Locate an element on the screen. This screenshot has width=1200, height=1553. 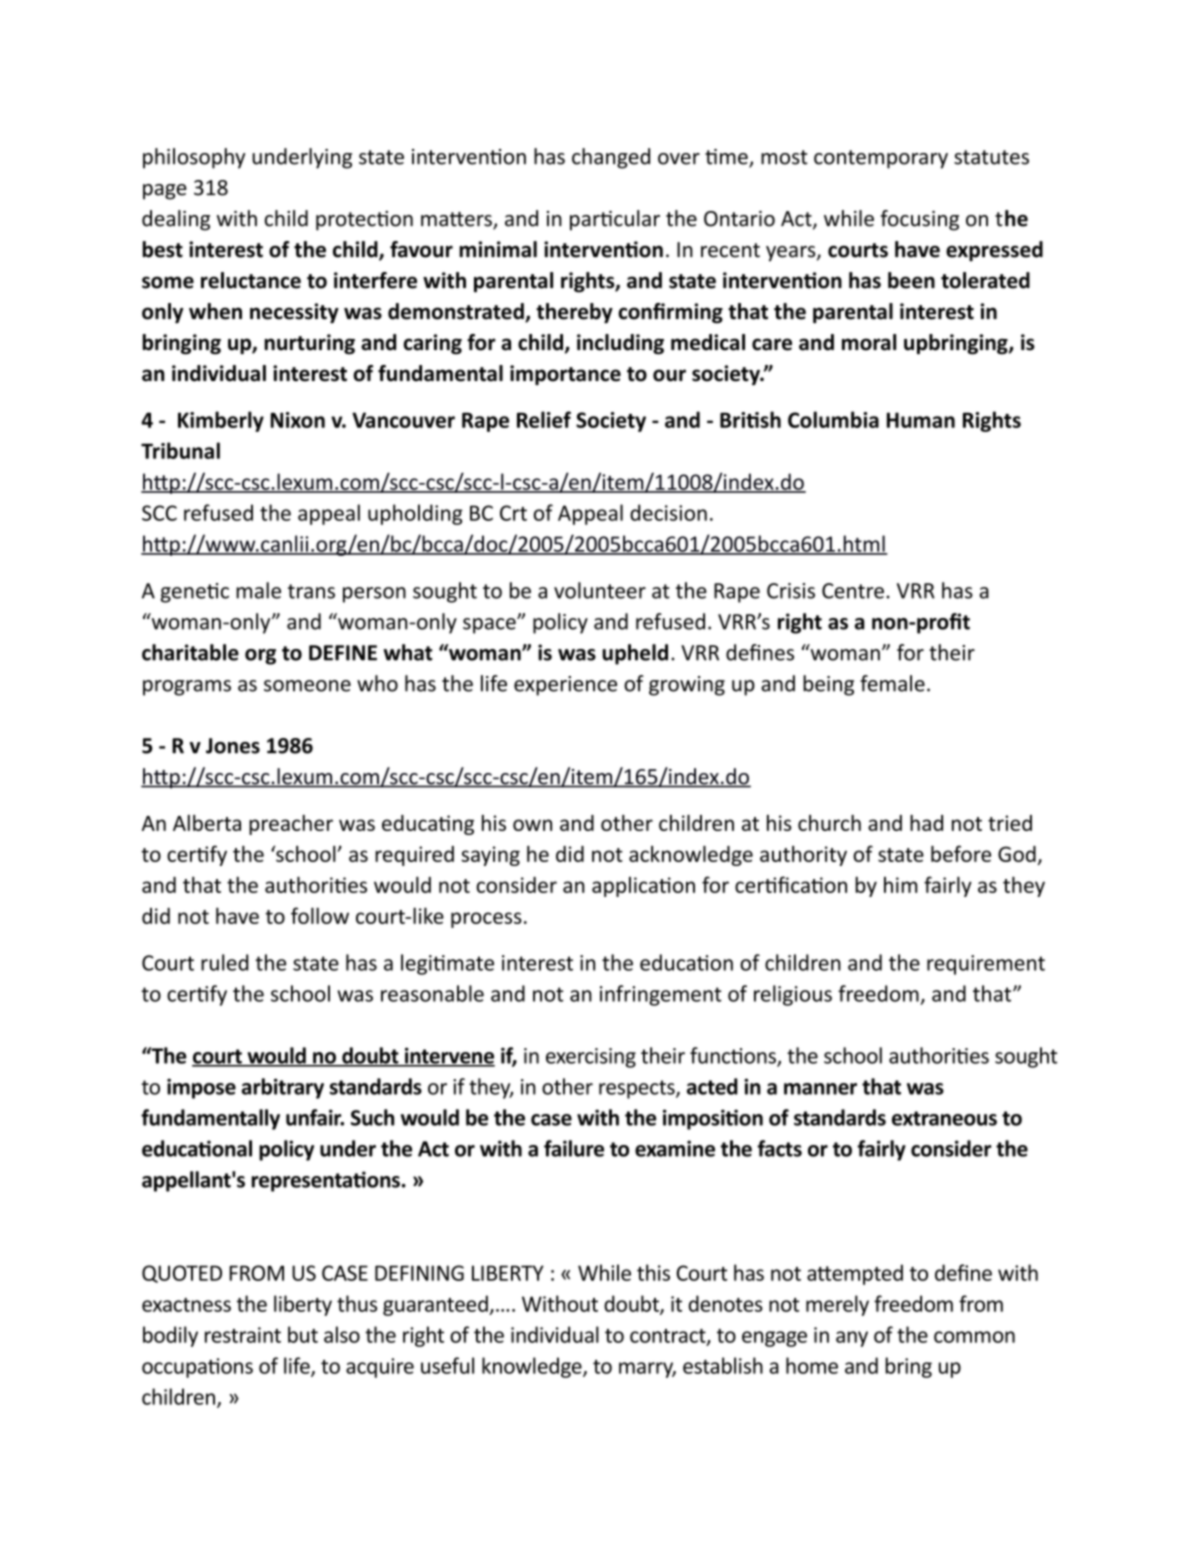
focusing is located at coordinates (920, 220).
